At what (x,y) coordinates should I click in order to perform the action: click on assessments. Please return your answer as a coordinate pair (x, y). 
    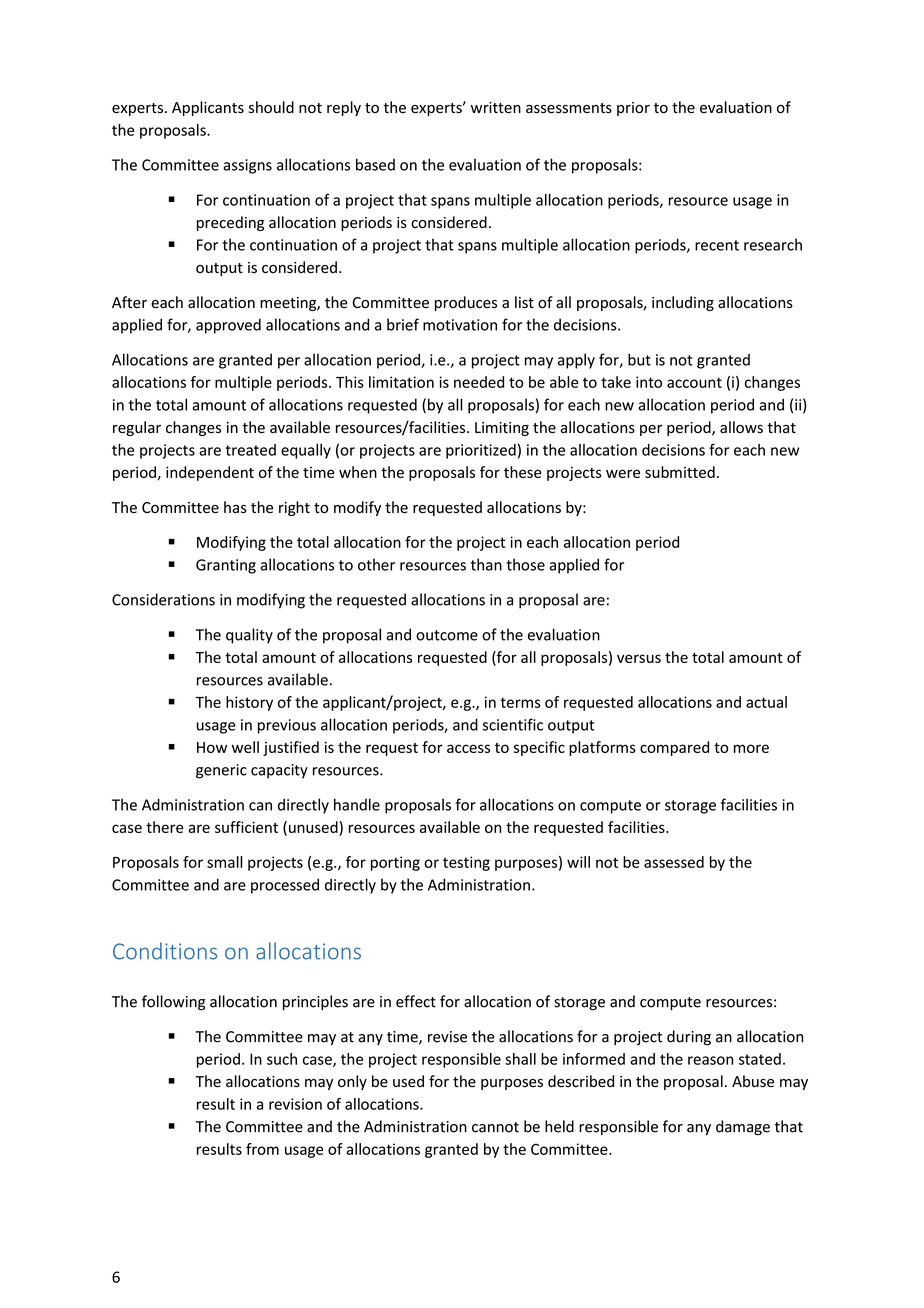
    Looking at the image, I should click on (569, 108).
